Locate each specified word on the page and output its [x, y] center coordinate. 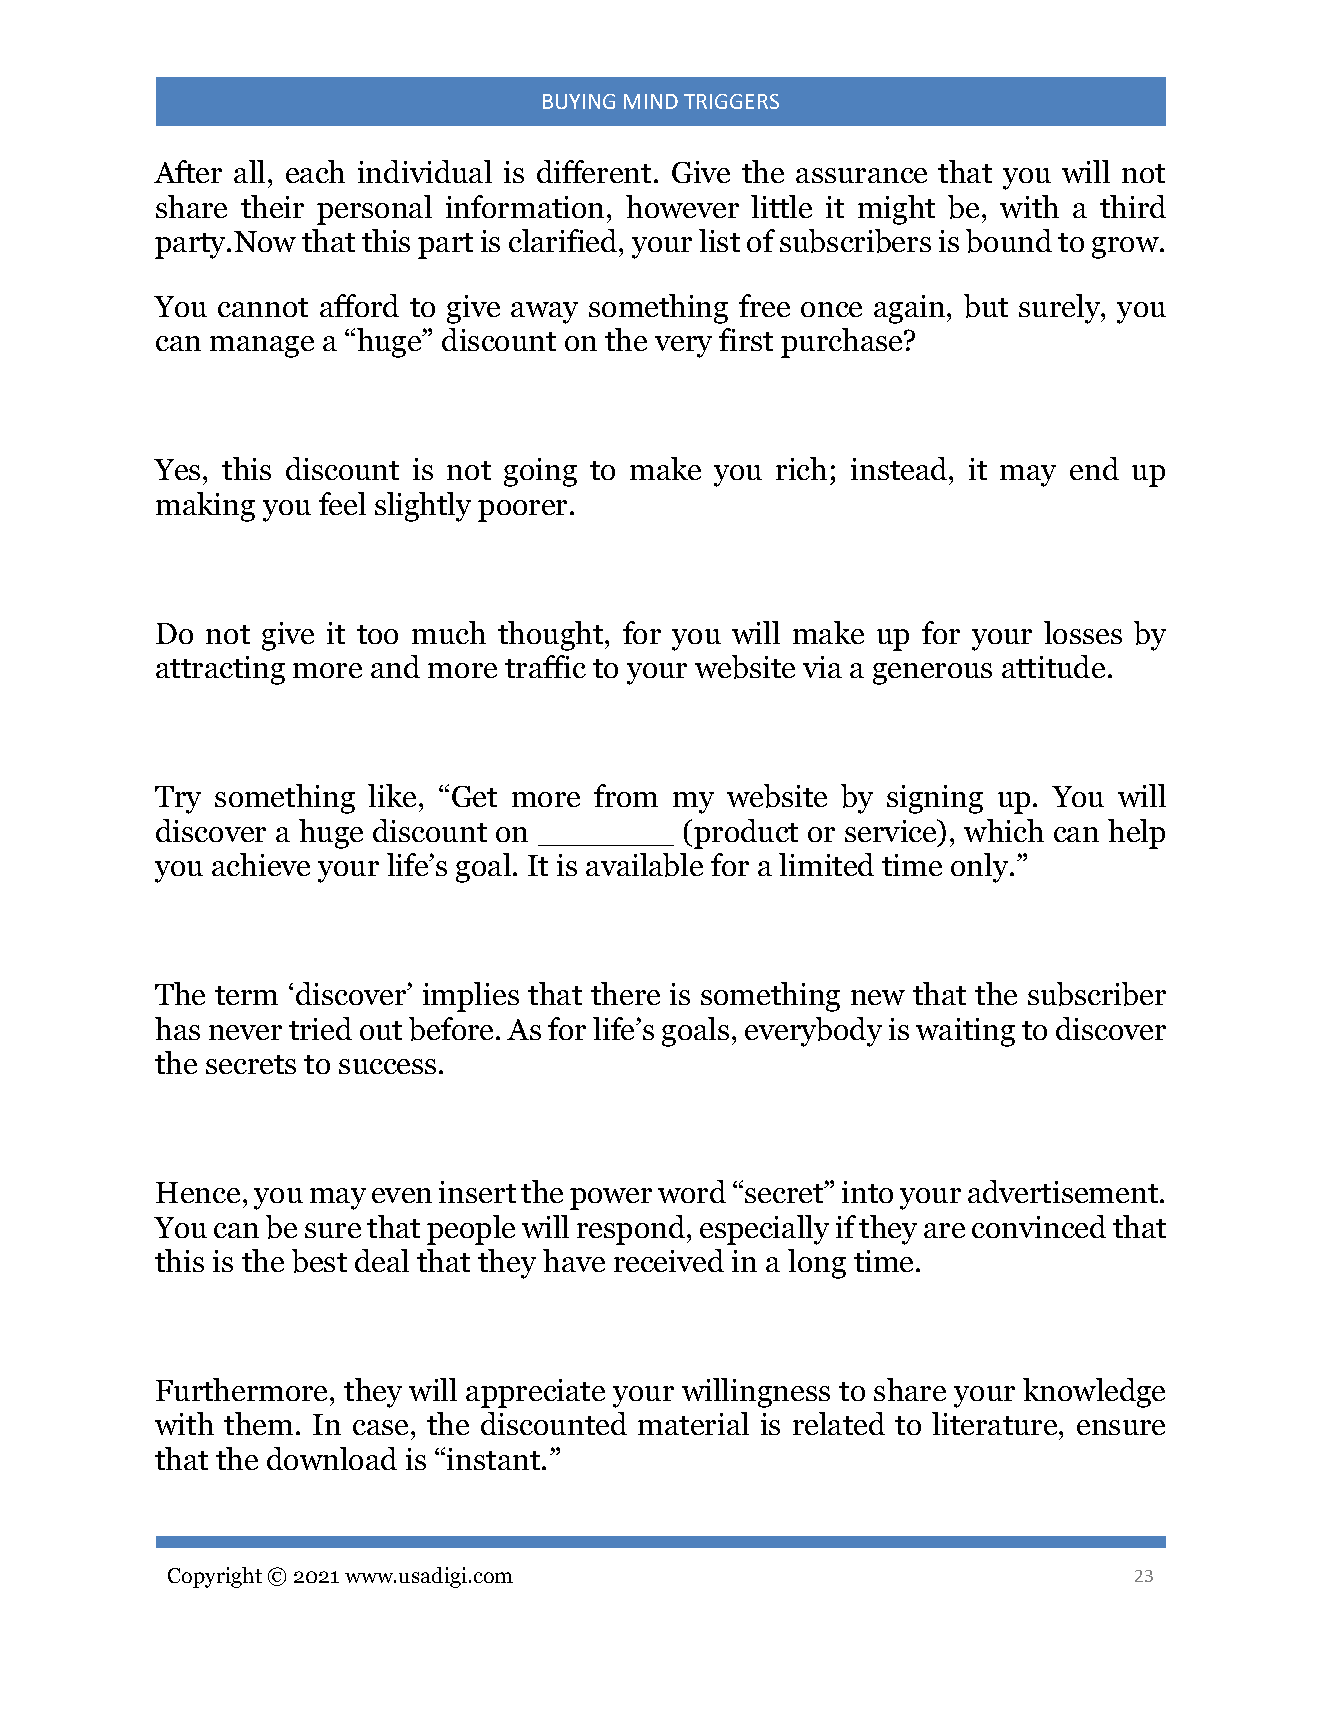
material [693, 1423]
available [644, 865]
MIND [651, 101]
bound [1009, 241]
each [315, 171]
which [1004, 830]
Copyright [215, 1577]
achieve [261, 864]
